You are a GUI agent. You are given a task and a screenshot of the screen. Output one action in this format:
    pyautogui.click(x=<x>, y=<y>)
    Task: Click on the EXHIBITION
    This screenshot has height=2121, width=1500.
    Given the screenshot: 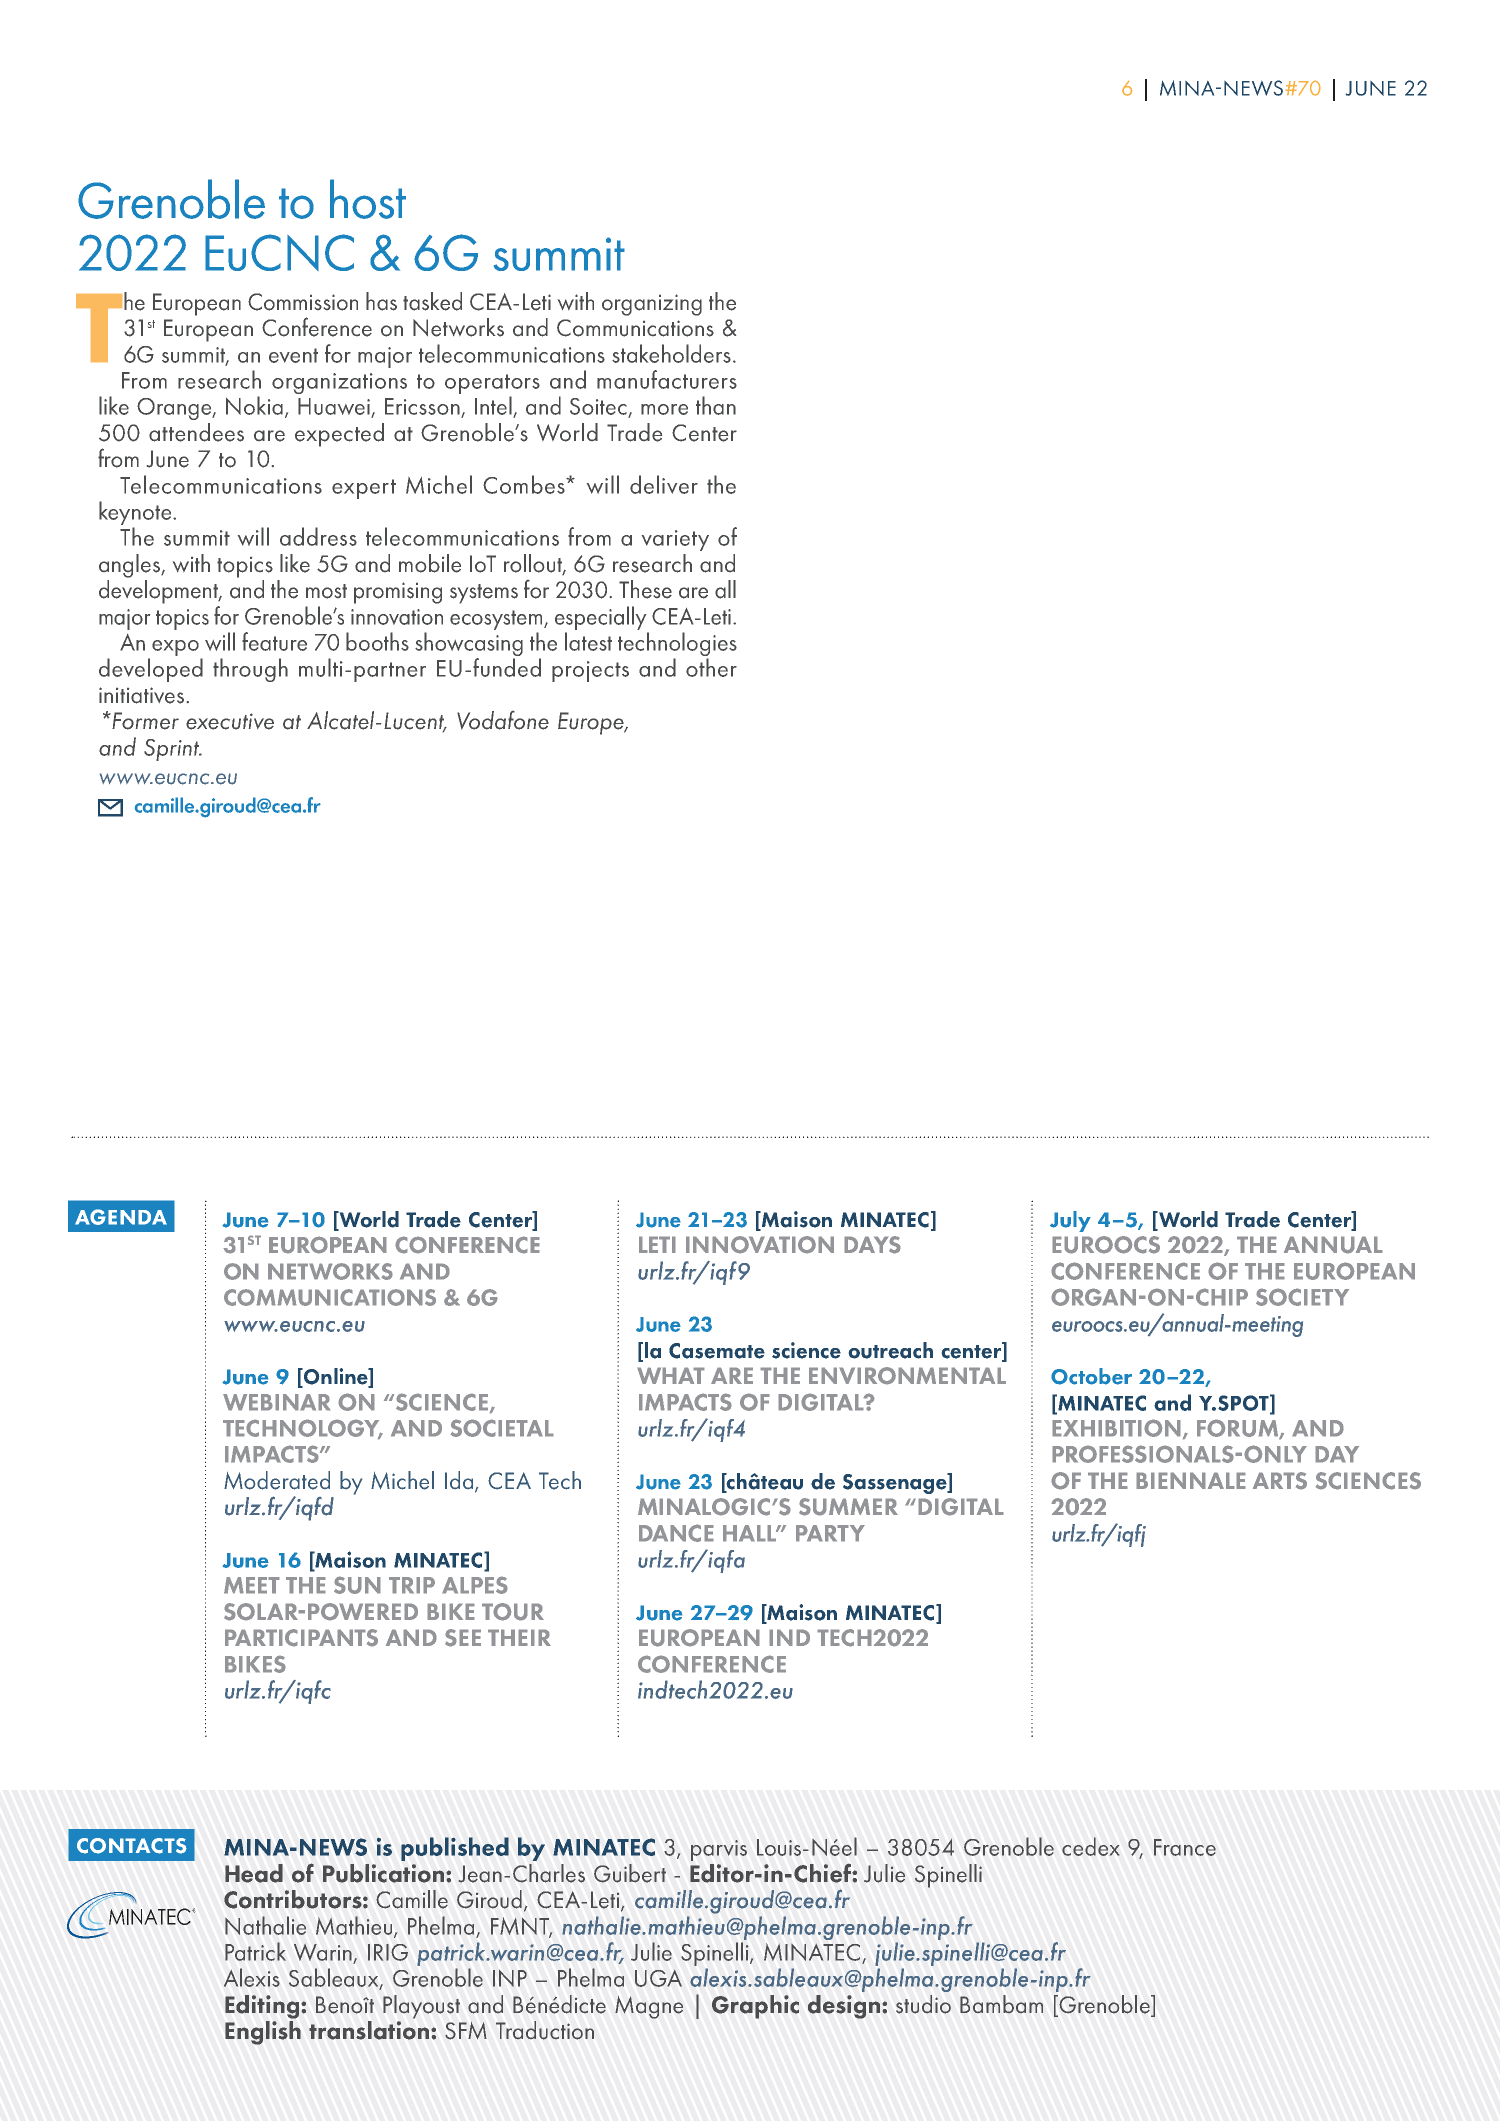 What is the action you would take?
    pyautogui.click(x=1118, y=1429)
